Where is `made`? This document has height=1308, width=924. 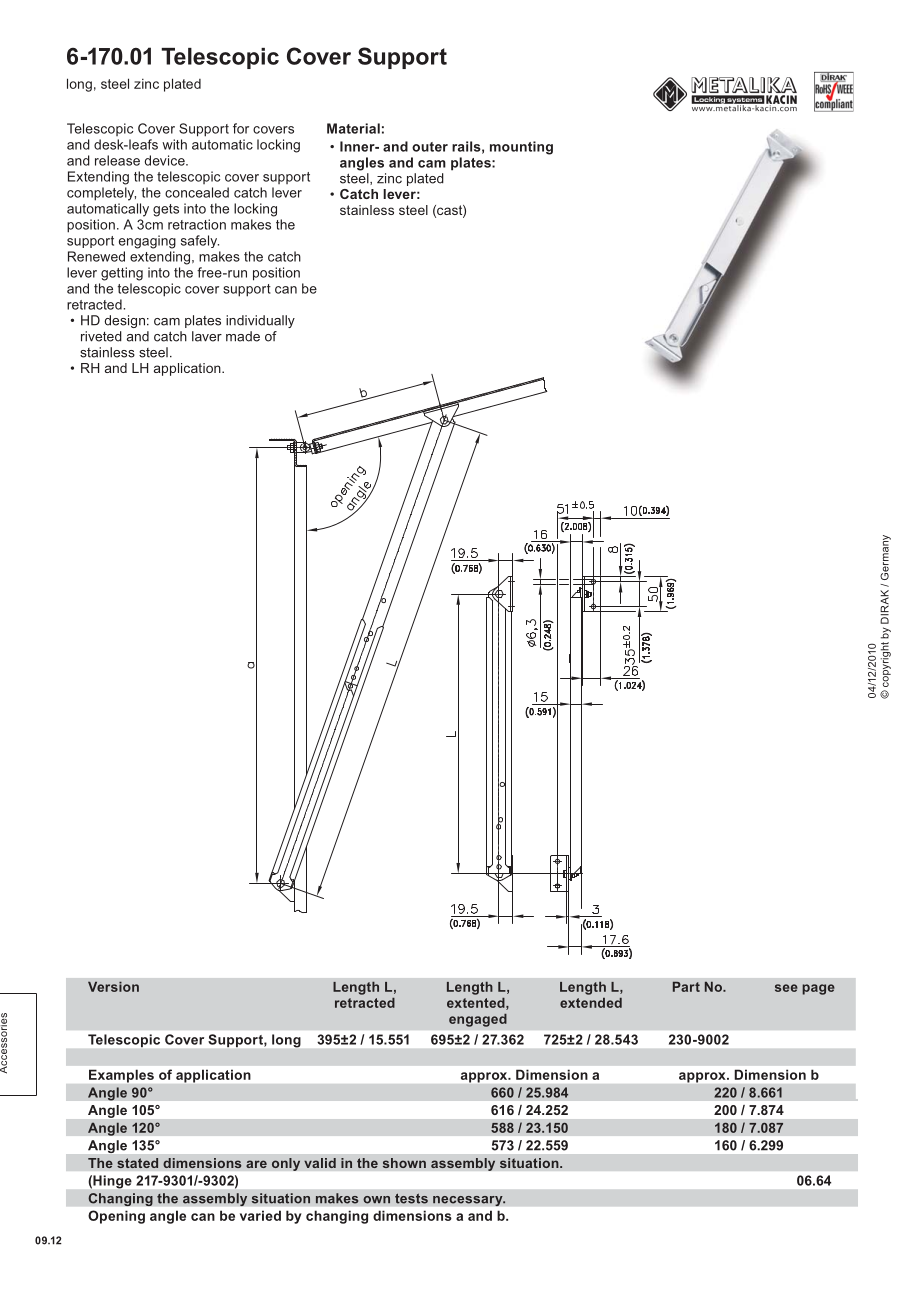 made is located at coordinates (243, 336).
